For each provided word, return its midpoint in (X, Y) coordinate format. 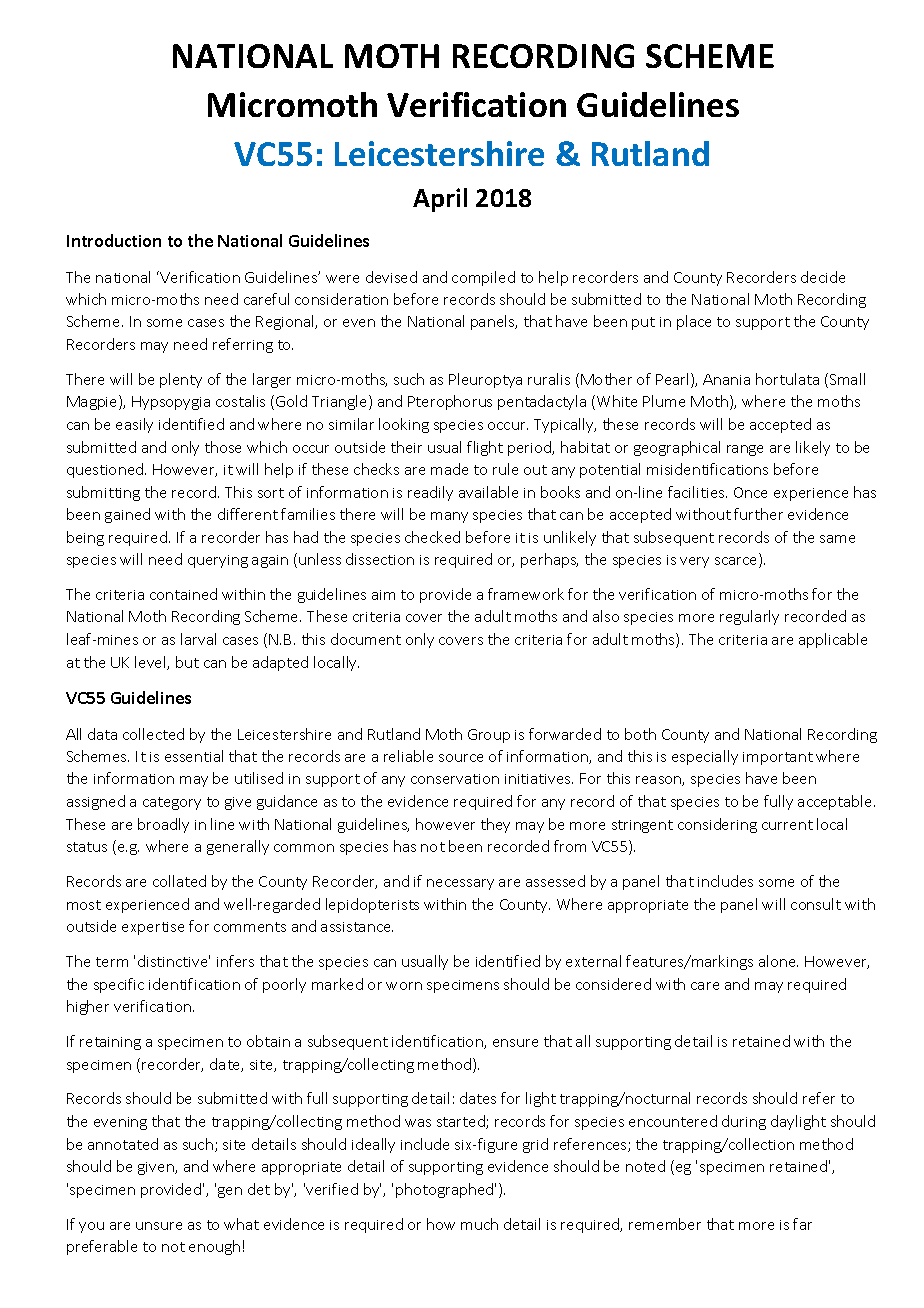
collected (153, 734)
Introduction (114, 240)
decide (823, 277)
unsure (159, 1226)
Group (489, 736)
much (479, 1224)
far (802, 1224)
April (440, 200)
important (778, 758)
